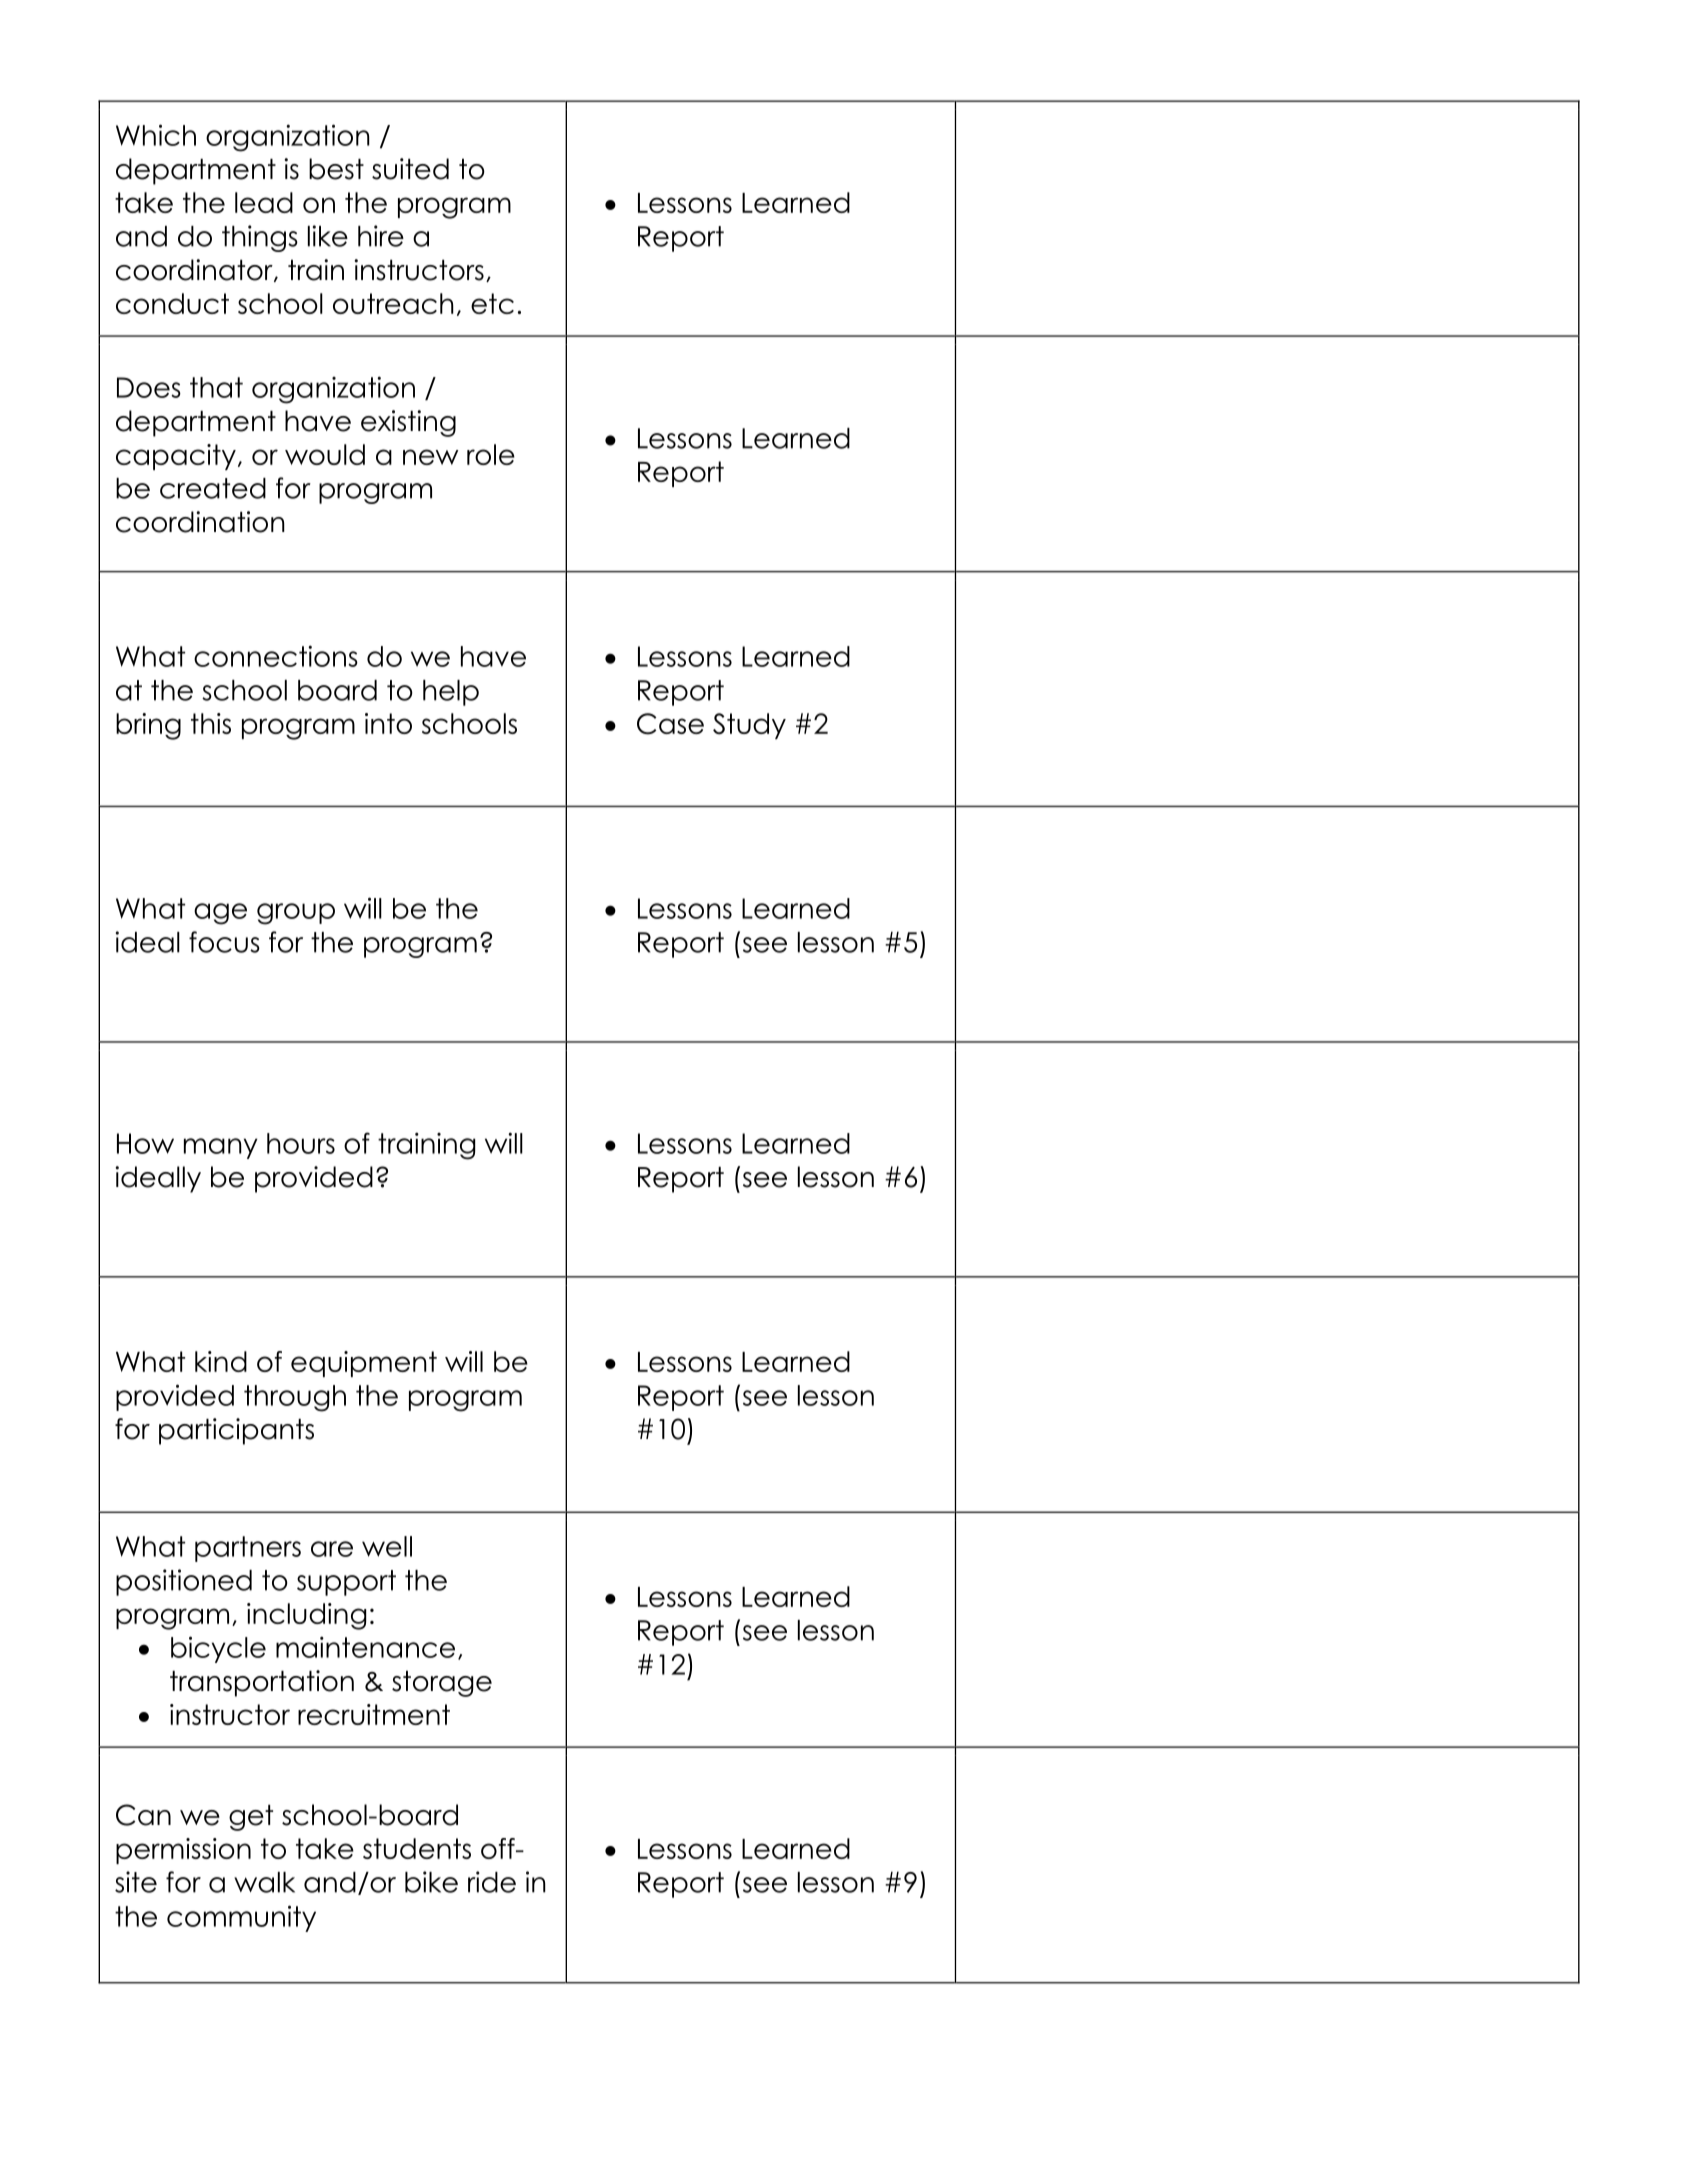  Describe the element at coordinates (431, 1882) in the page. I see `bike` at that location.
